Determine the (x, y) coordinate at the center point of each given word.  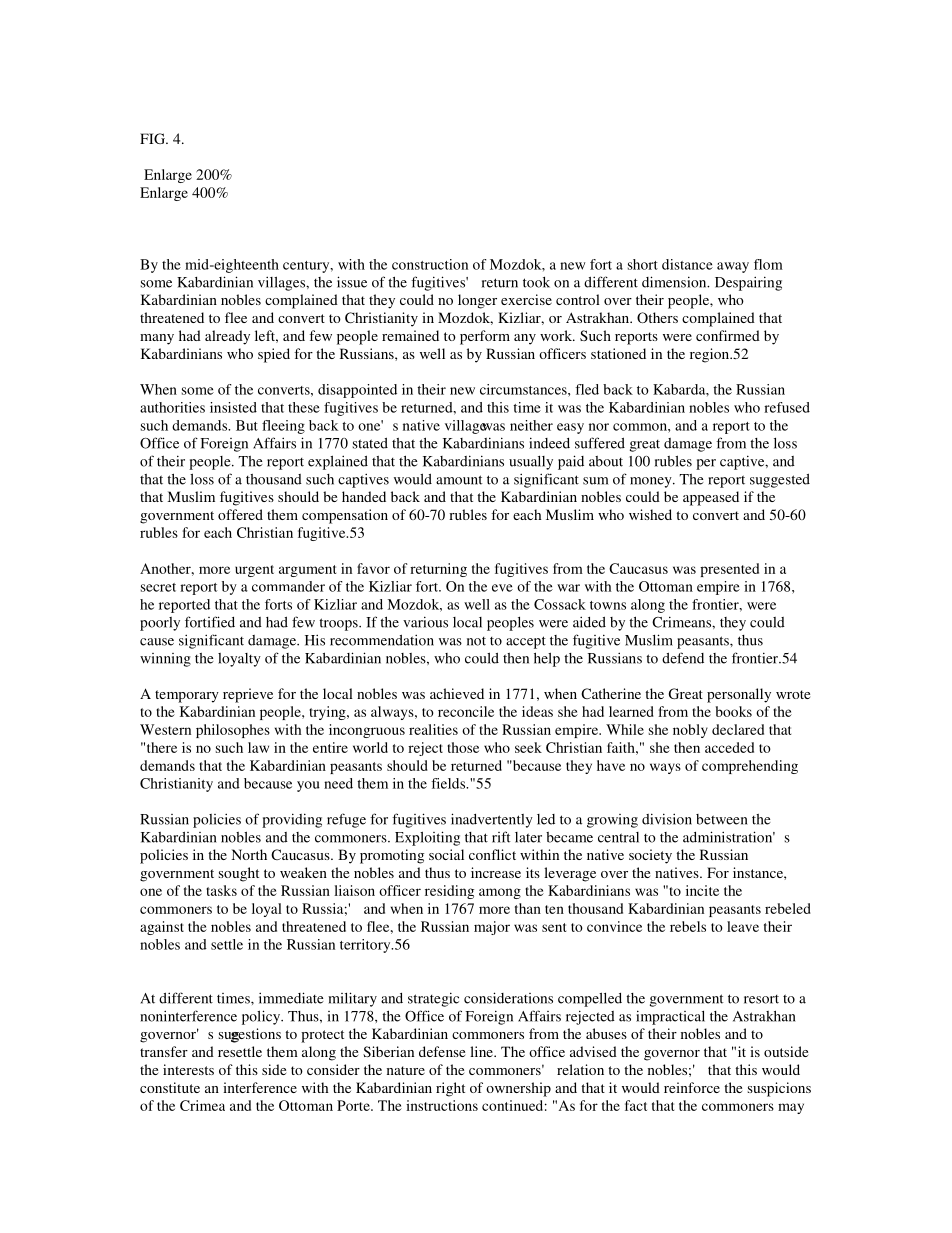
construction (430, 264)
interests (188, 1069)
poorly (160, 624)
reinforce (692, 1087)
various (425, 622)
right (450, 1089)
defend (683, 658)
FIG (153, 138)
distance (687, 264)
